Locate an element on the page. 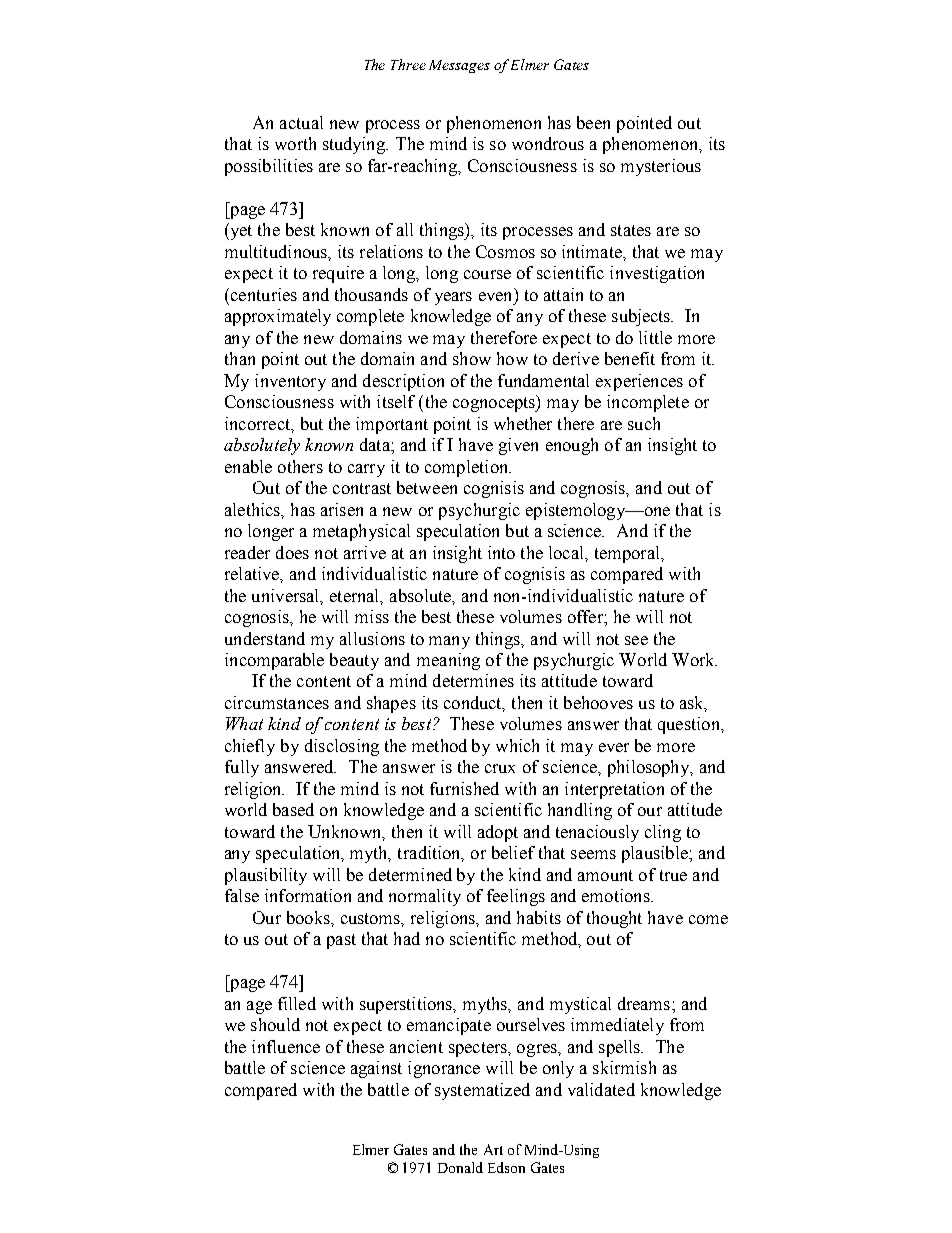 Image resolution: width=952 pixels, height=1233 pixels. mysterious is located at coordinates (661, 167).
